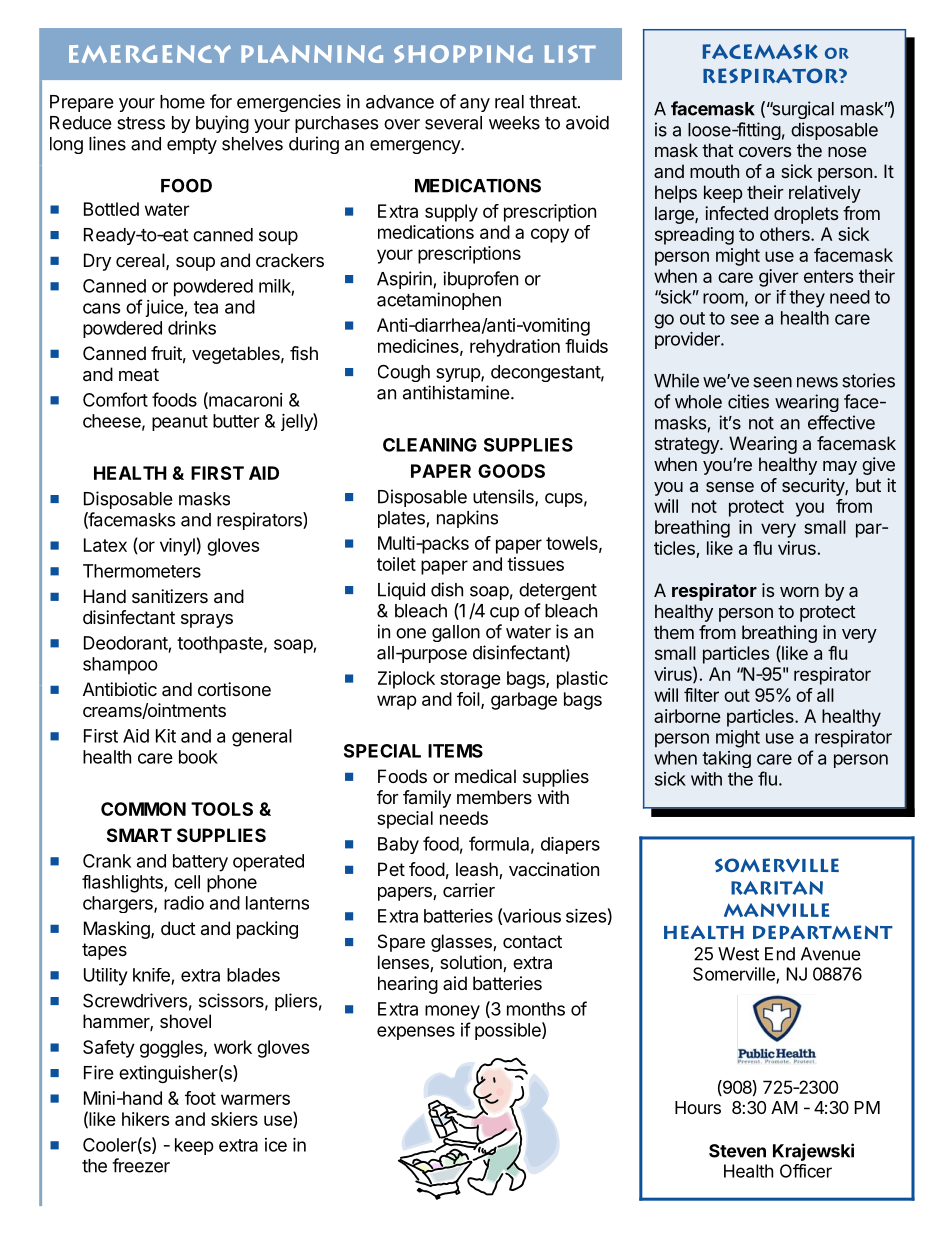 The image size is (952, 1233). Describe the element at coordinates (416, 1033) in the image. I see `expenses` at that location.
